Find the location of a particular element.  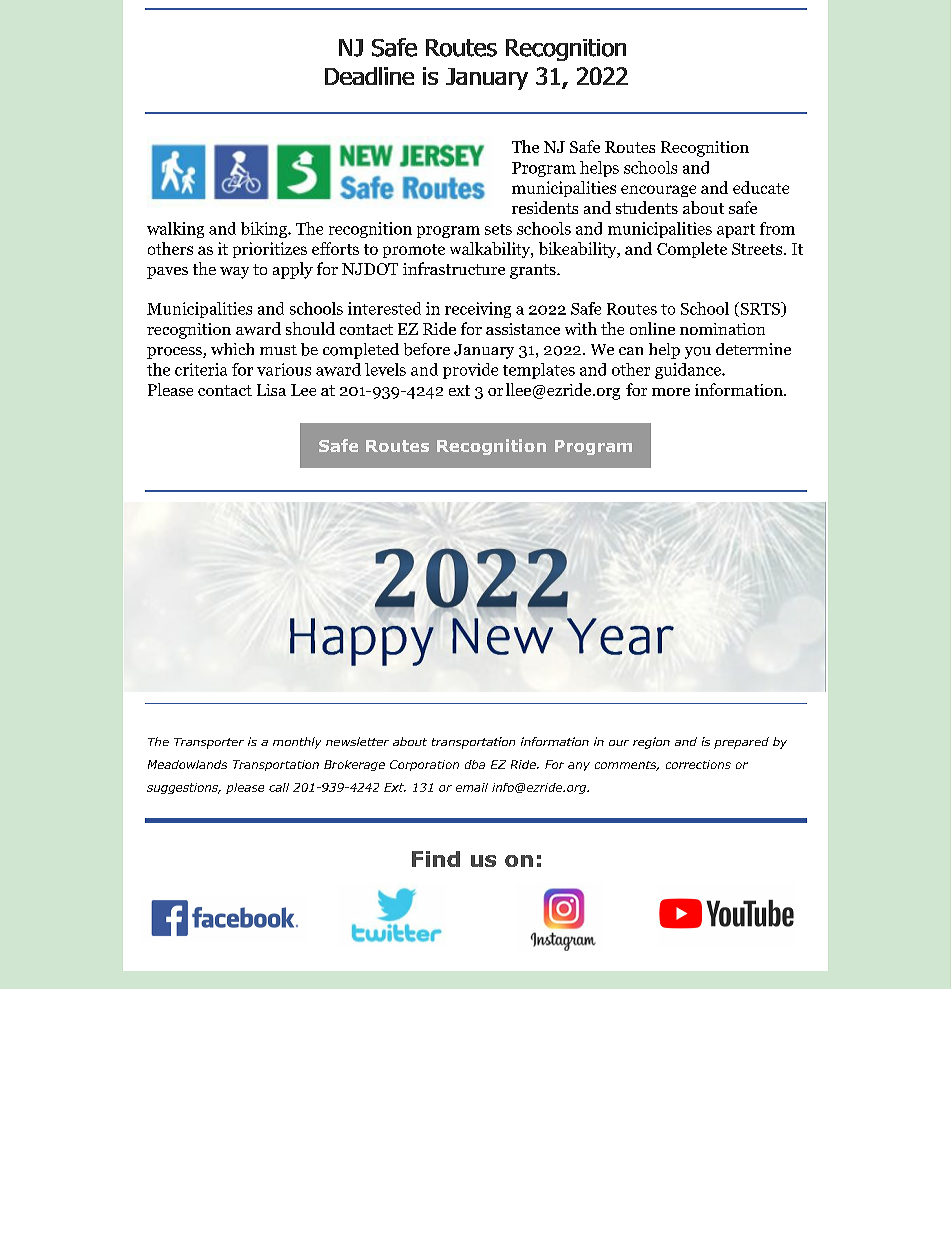

provide is located at coordinates (470, 371).
